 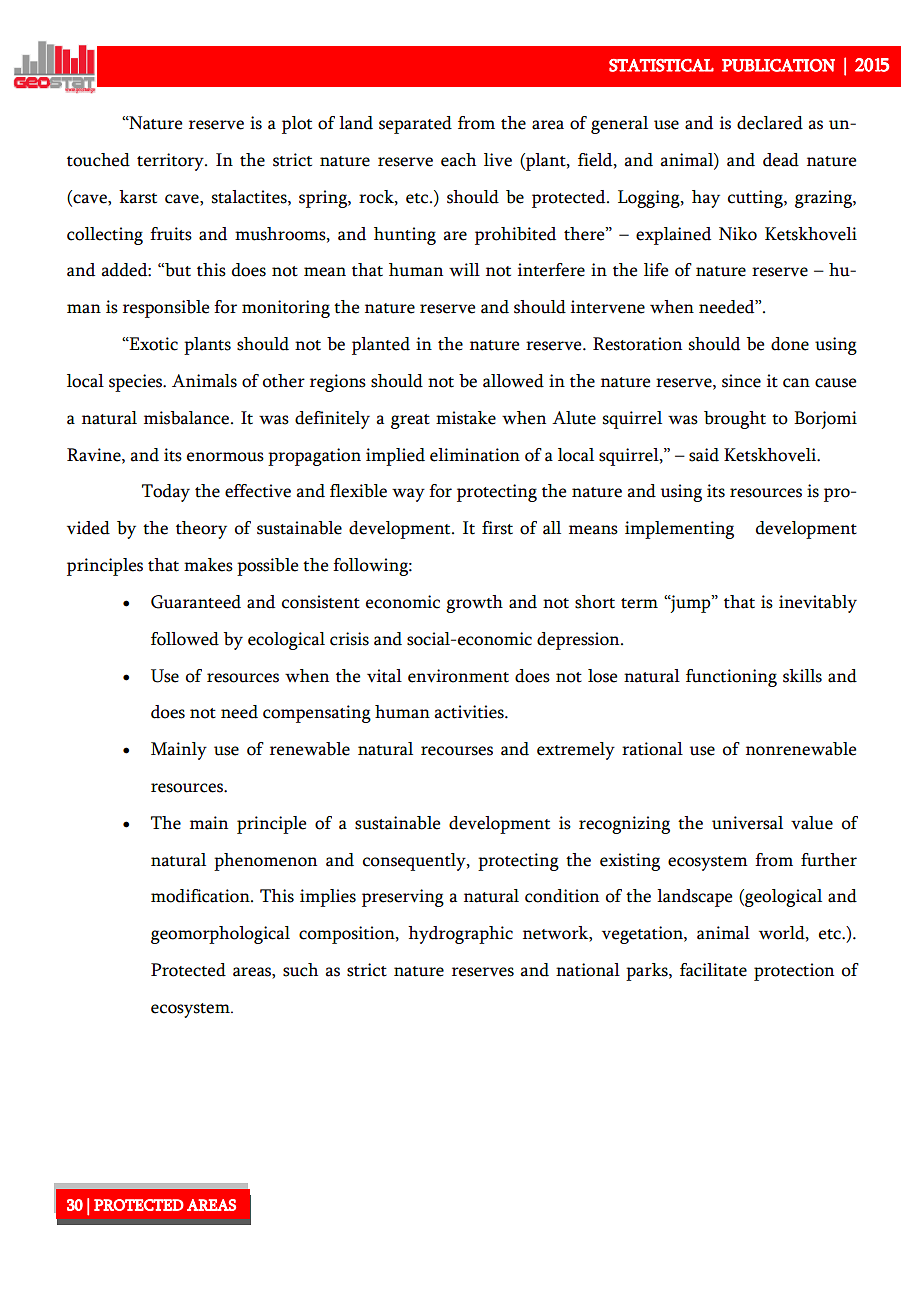 What do you see at coordinates (731, 678) in the screenshot?
I see `functioning` at bounding box center [731, 678].
